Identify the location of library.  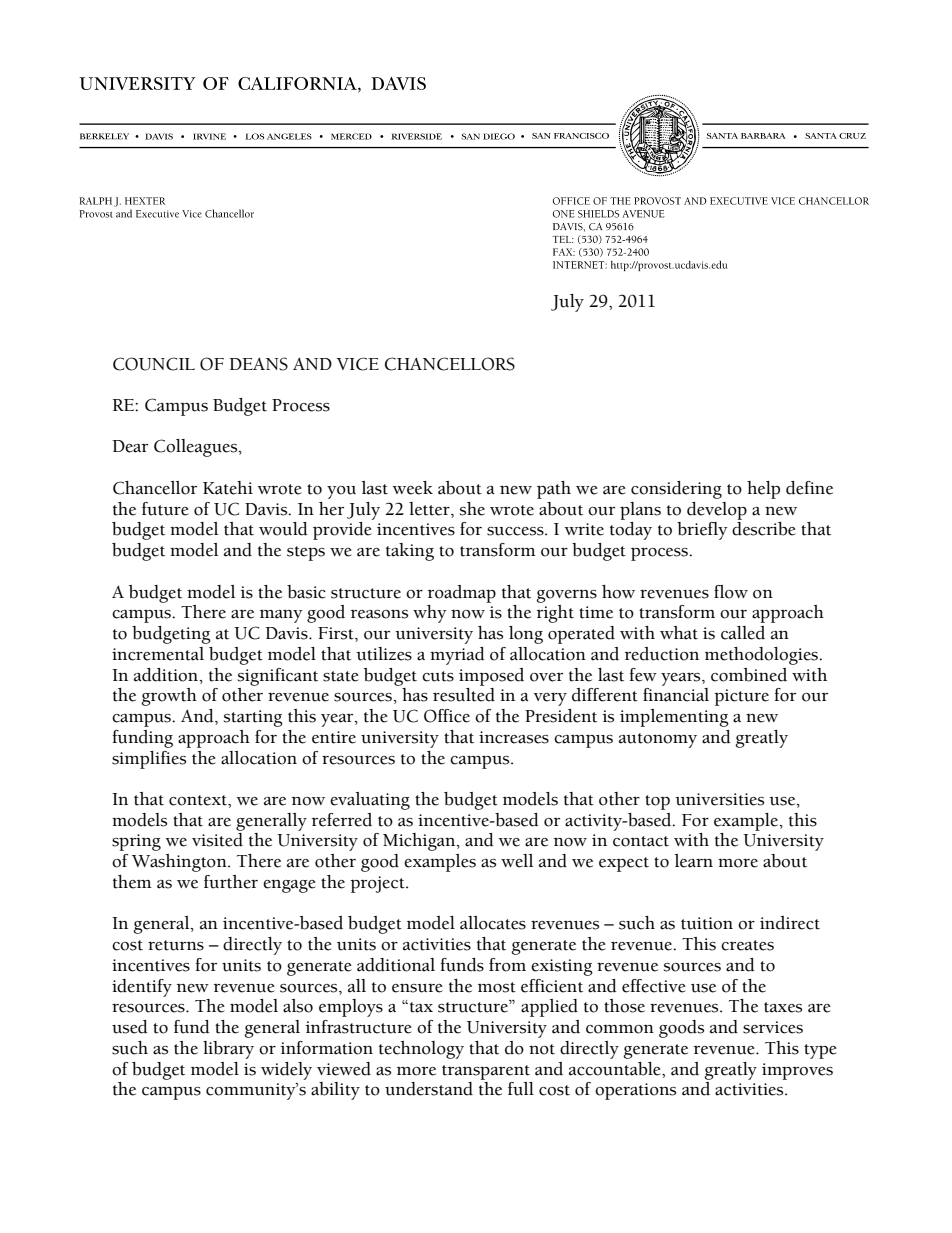
(228, 1050).
